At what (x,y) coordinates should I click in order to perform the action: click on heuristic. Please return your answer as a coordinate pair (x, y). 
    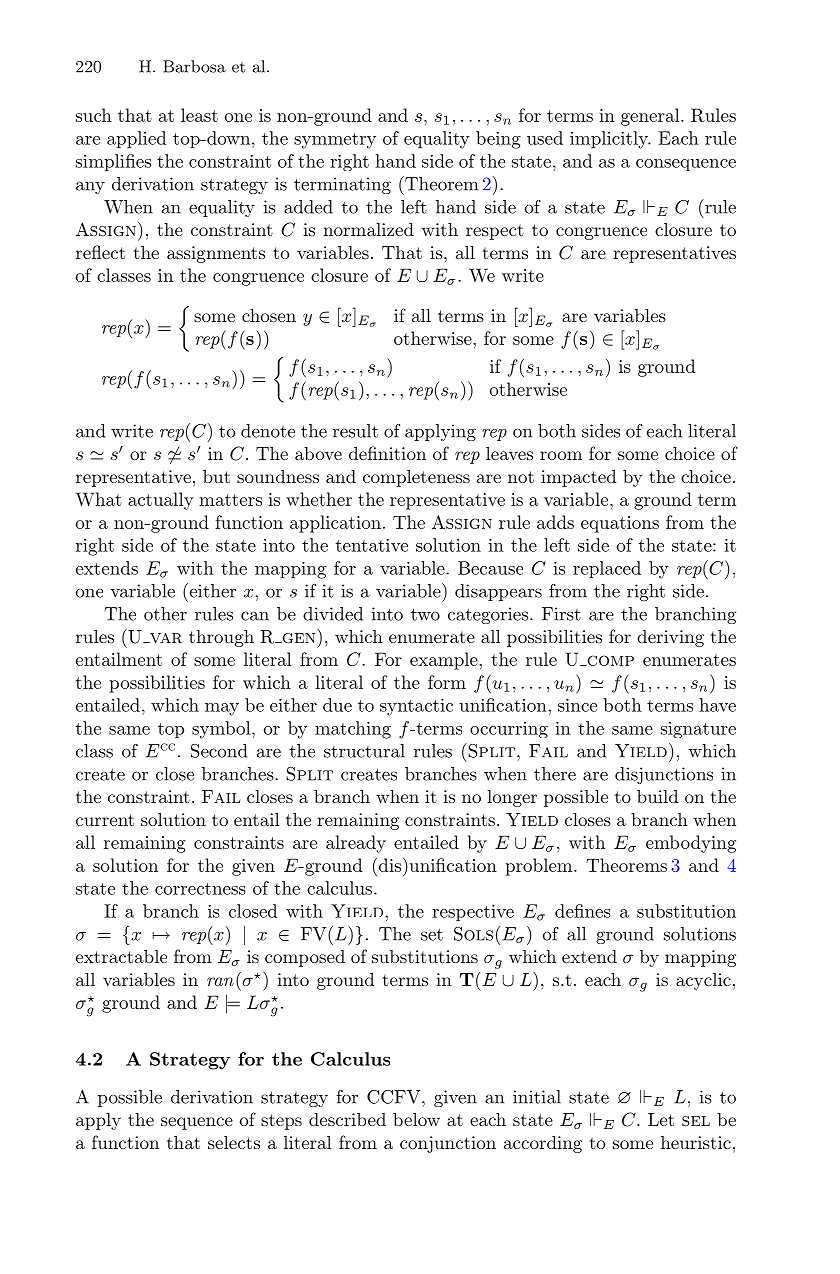
    Looking at the image, I should click on (696, 1142).
